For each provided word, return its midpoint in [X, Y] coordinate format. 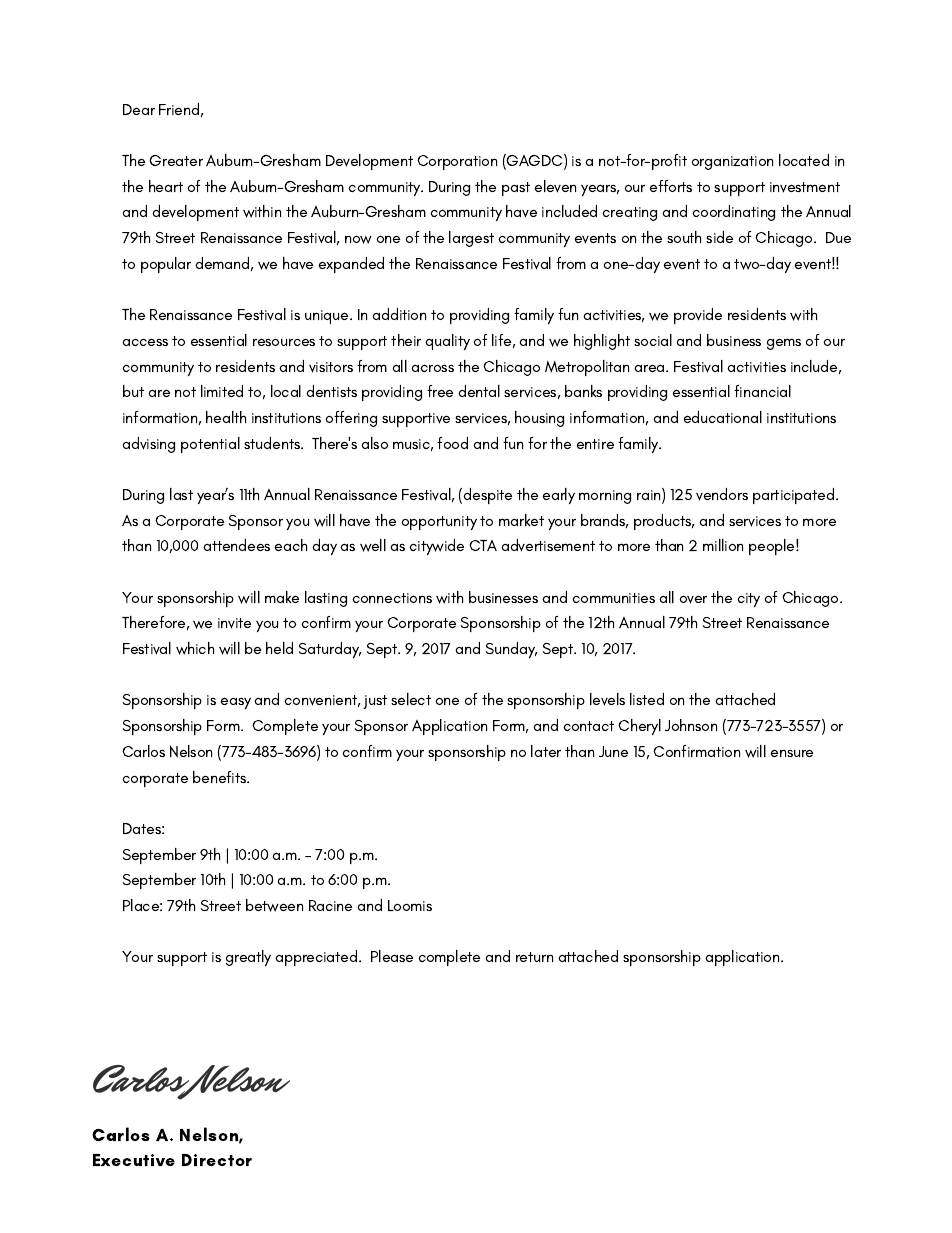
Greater [176, 160]
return [534, 957]
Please [392, 956]
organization [732, 163]
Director [217, 1160]
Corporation [457, 162]
